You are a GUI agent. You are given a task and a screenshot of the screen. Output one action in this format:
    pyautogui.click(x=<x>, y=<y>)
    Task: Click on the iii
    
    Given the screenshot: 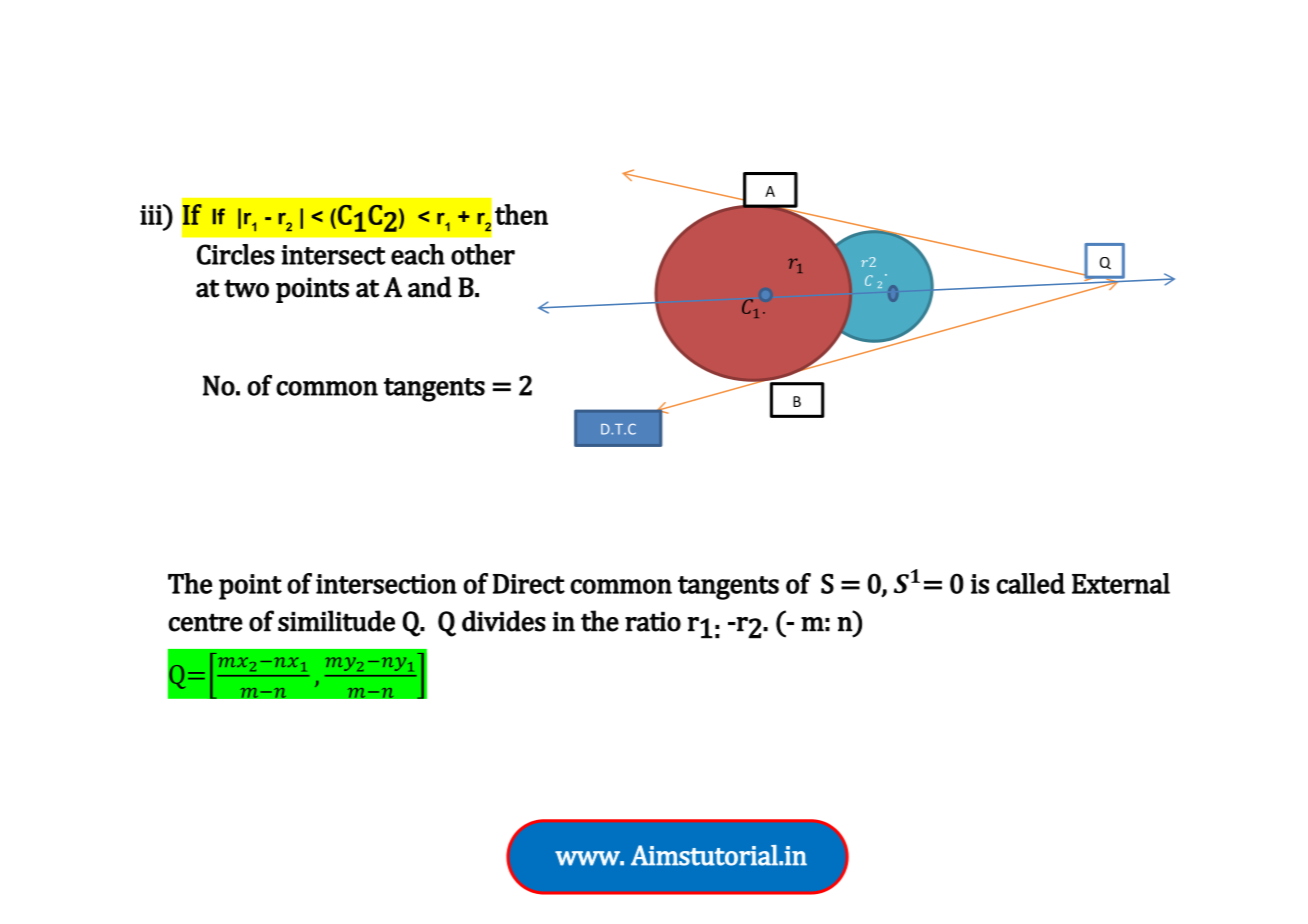 What is the action you would take?
    pyautogui.click(x=152, y=214)
